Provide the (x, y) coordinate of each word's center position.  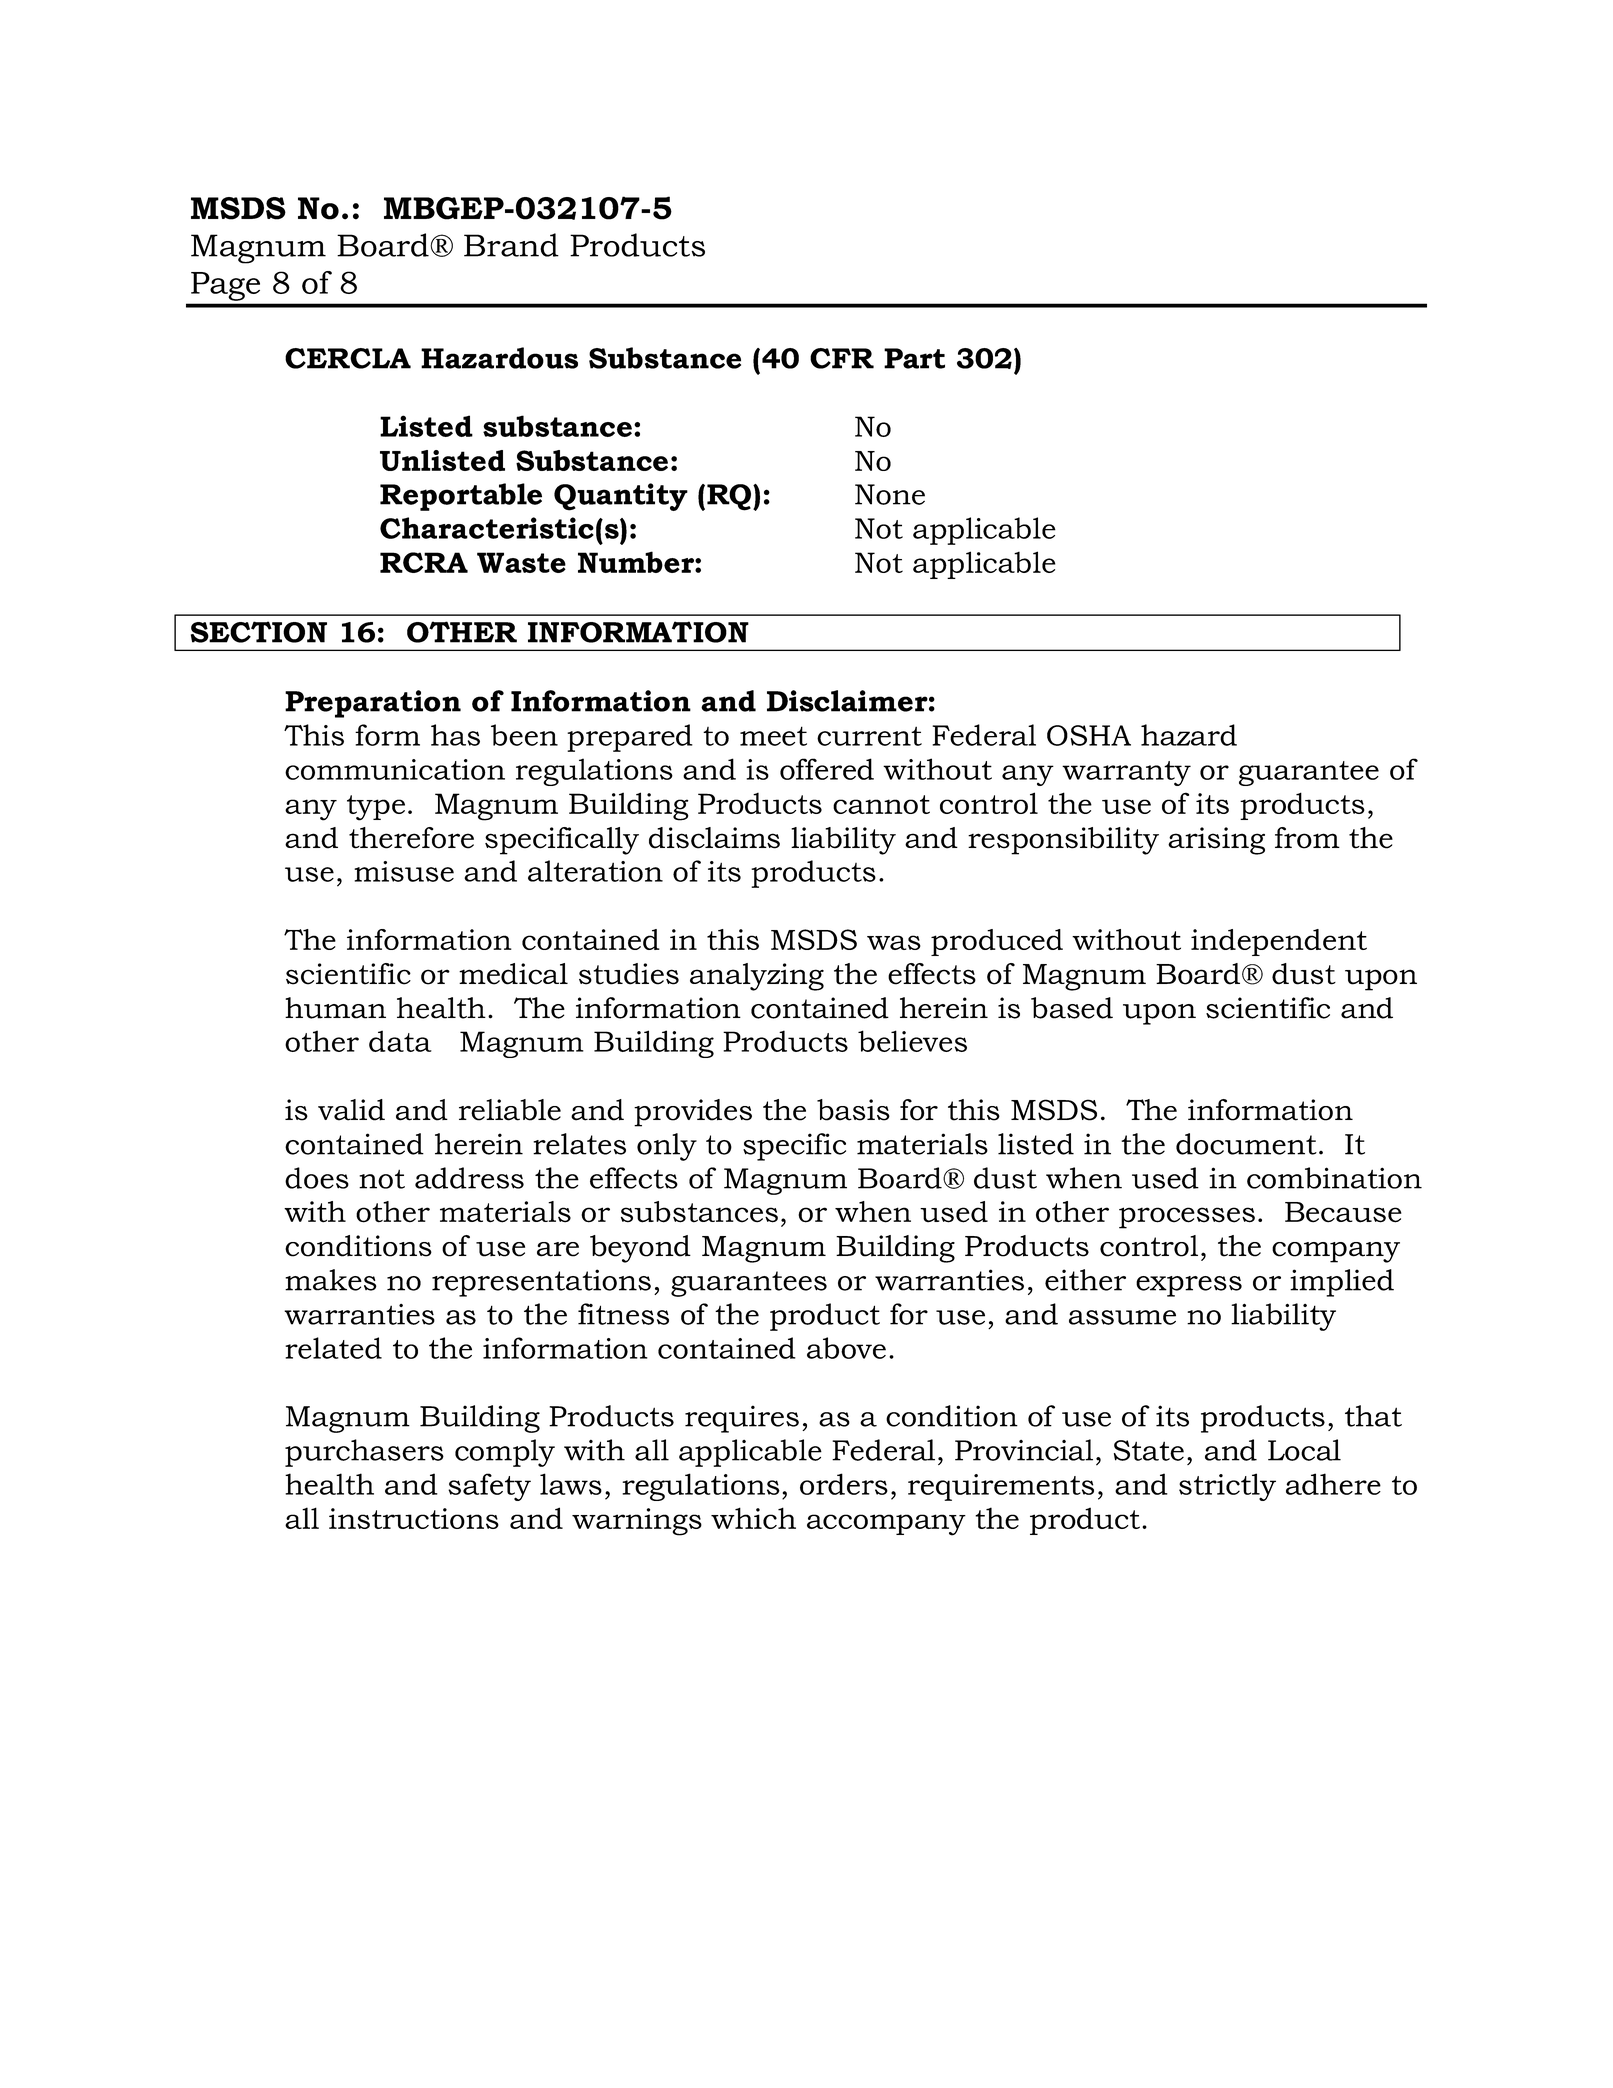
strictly (1227, 1487)
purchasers (364, 1453)
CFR (842, 358)
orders (844, 1484)
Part (914, 358)
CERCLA (348, 358)
